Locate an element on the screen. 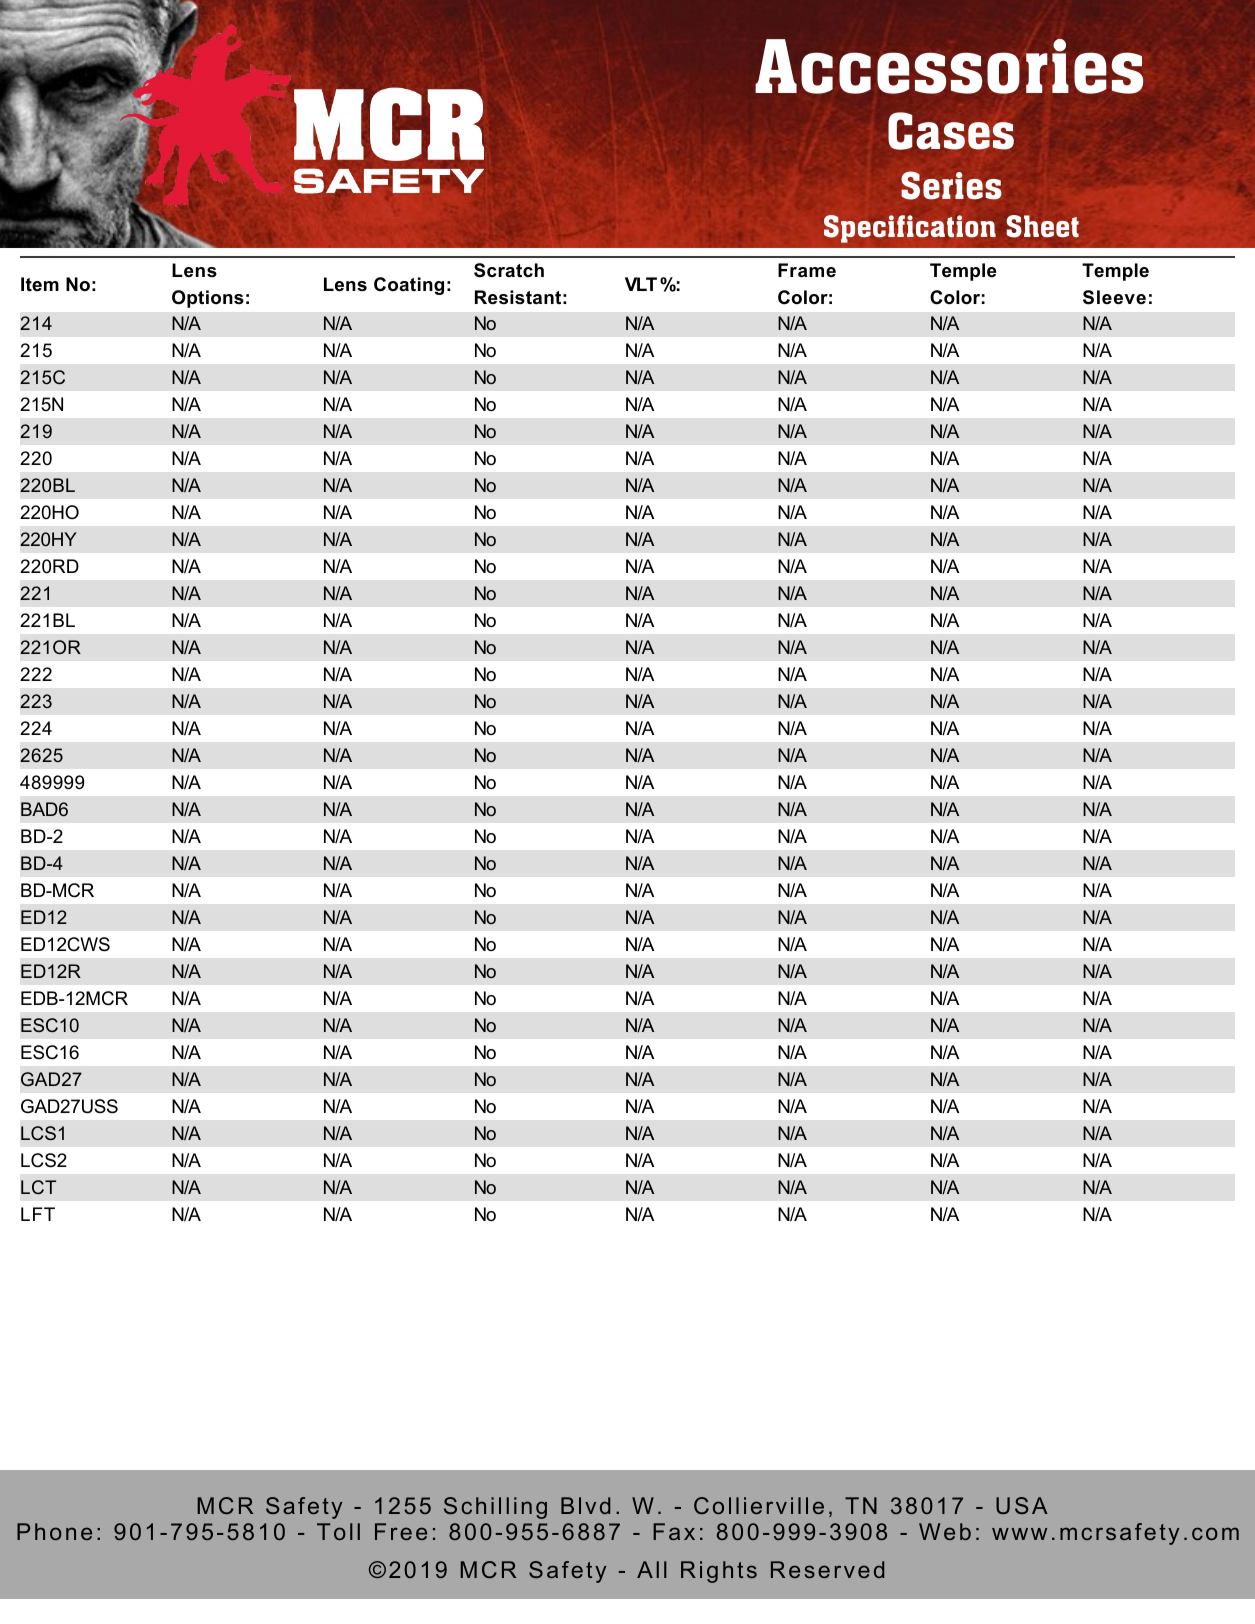  Item is located at coordinates (40, 284).
